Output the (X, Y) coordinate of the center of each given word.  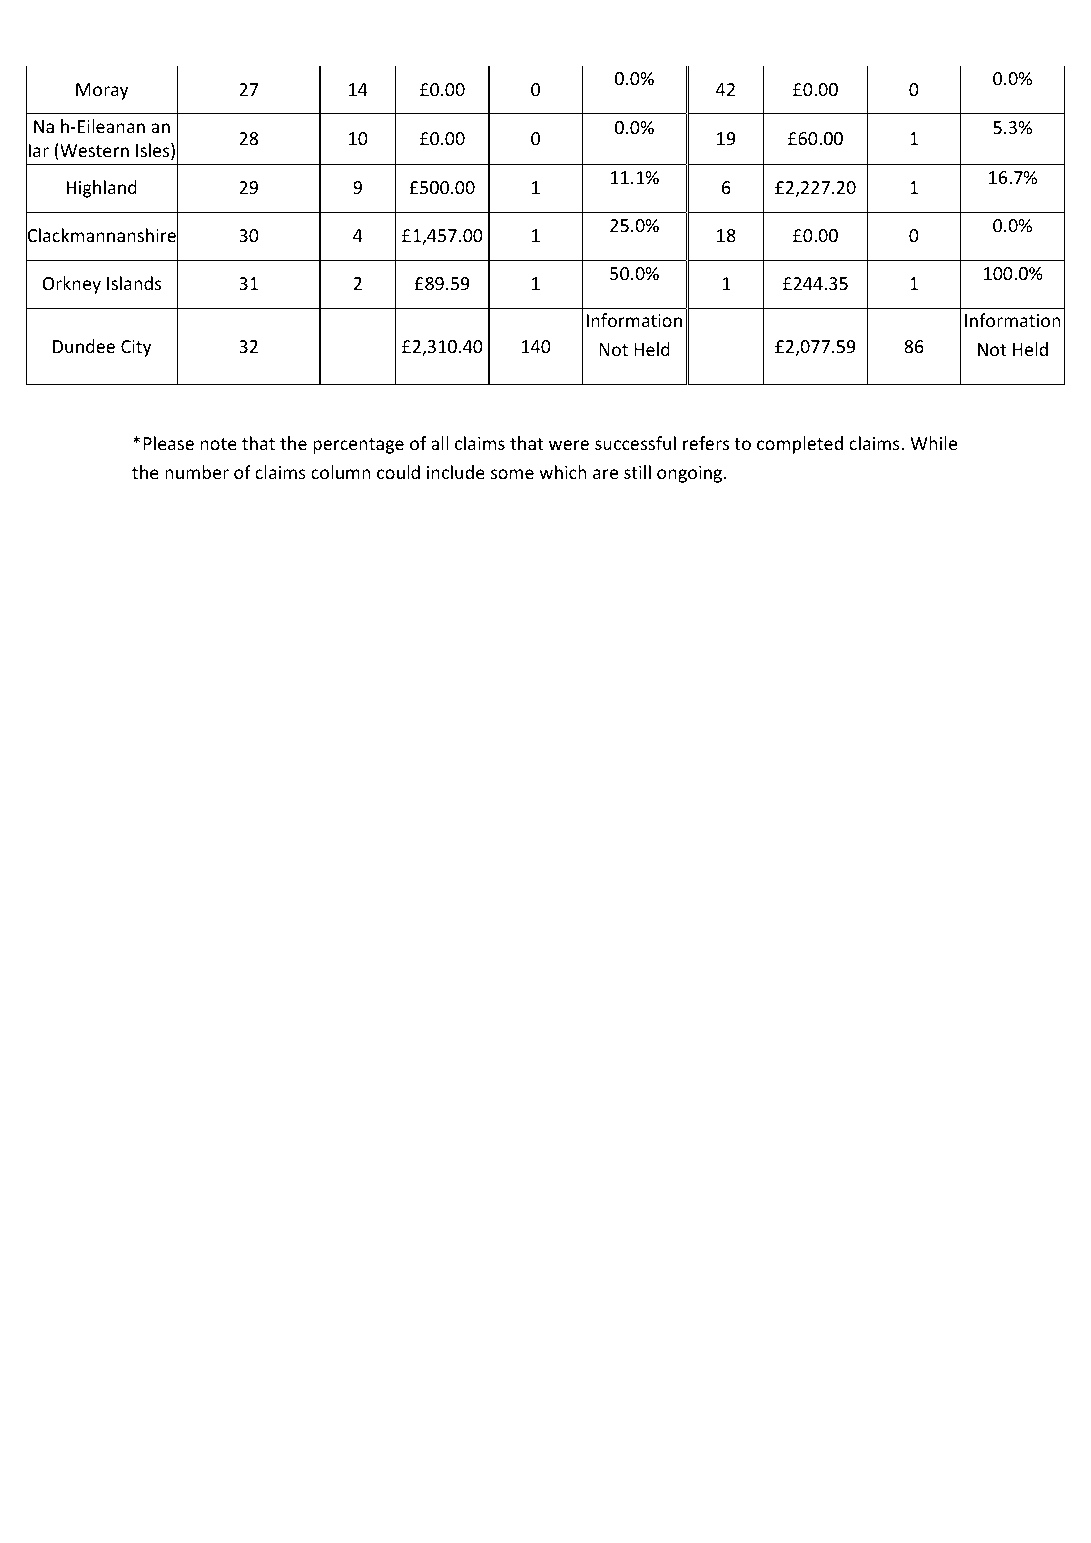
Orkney (71, 285)
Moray (102, 91)
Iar (39, 150)
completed (800, 445)
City (136, 348)
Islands (134, 283)
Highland (102, 189)
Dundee (84, 346)
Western (93, 150)
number (197, 472)
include (456, 472)
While (933, 443)
